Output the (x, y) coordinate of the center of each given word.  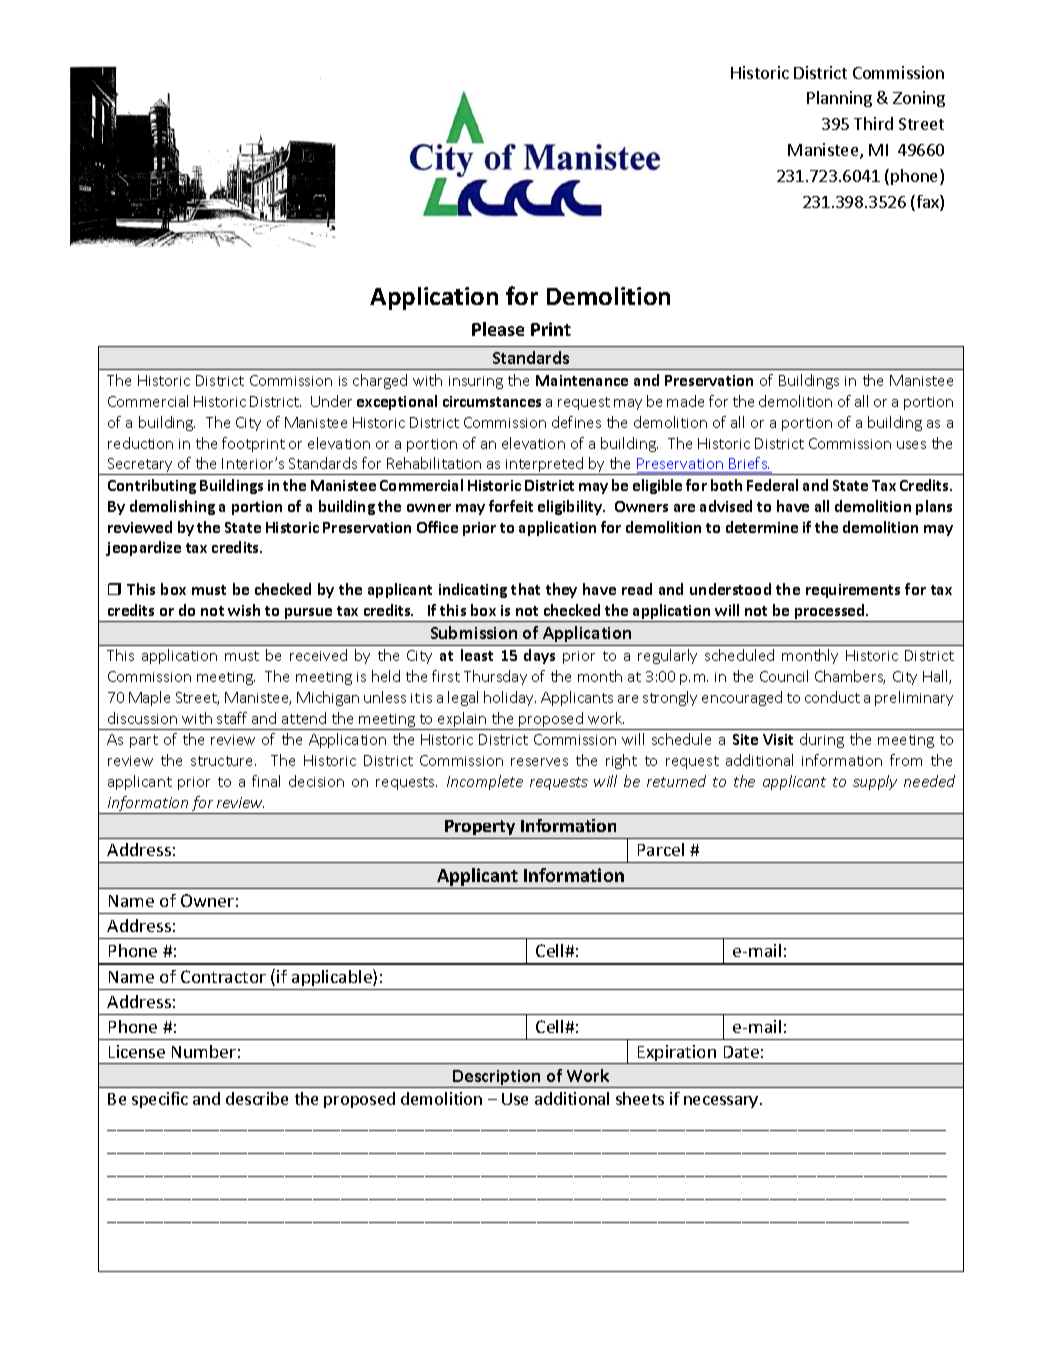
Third (873, 123)
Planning (839, 99)
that (525, 589)
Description (497, 1079)
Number (204, 1051)
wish (244, 610)
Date (741, 1052)
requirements (853, 591)
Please (498, 329)
